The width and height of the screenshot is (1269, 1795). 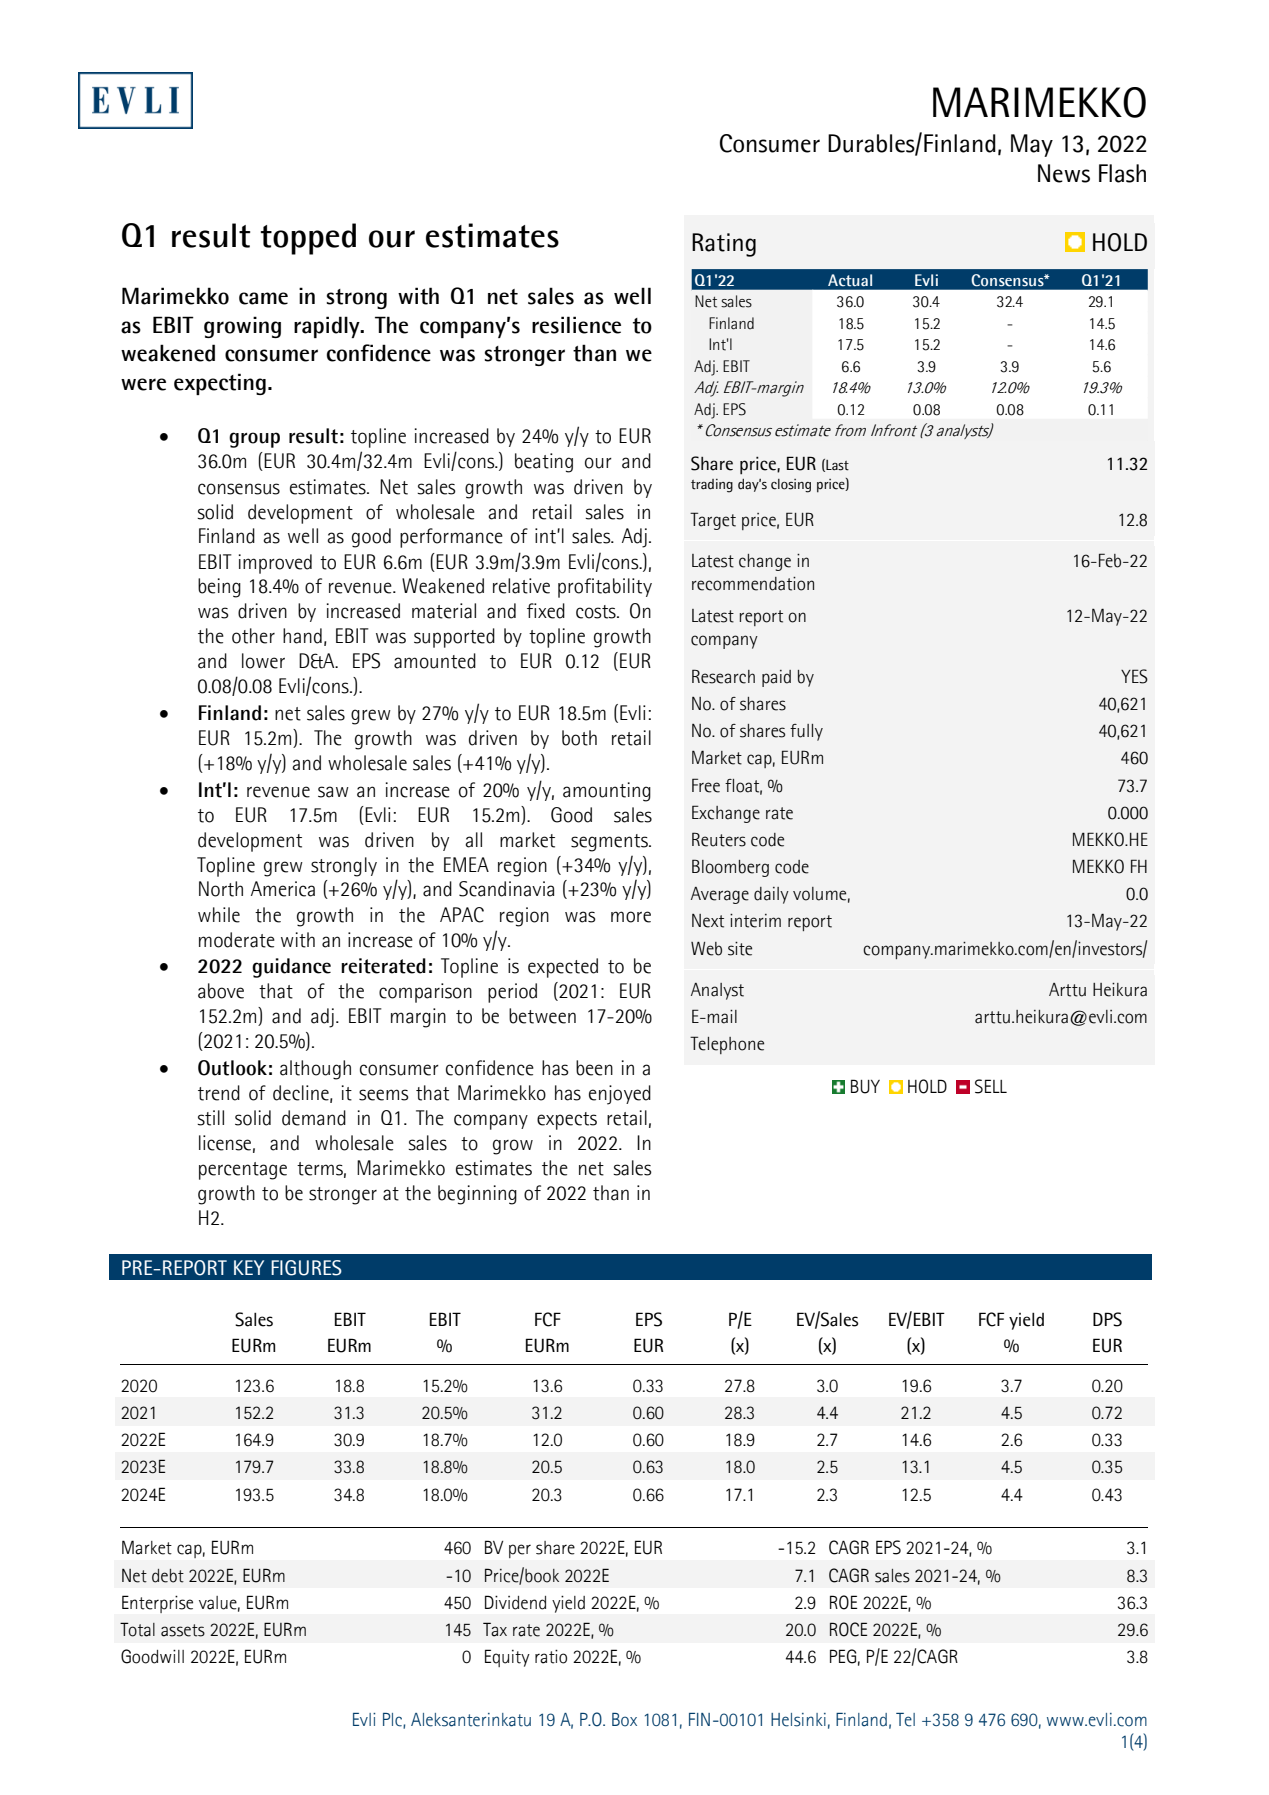 I want to click on Box, so click(x=624, y=1720).
